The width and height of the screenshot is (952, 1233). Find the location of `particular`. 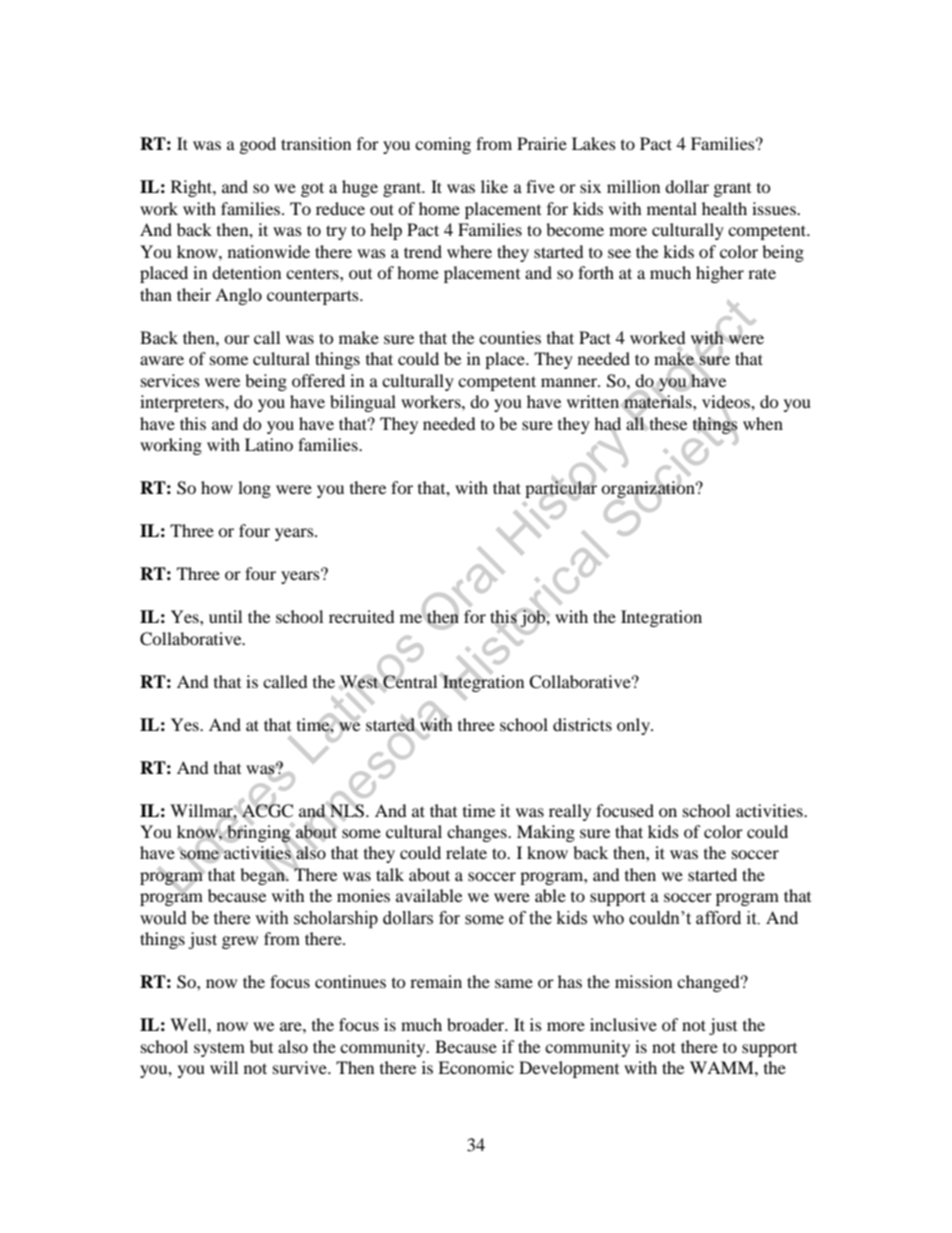

particular is located at coordinates (561, 490).
